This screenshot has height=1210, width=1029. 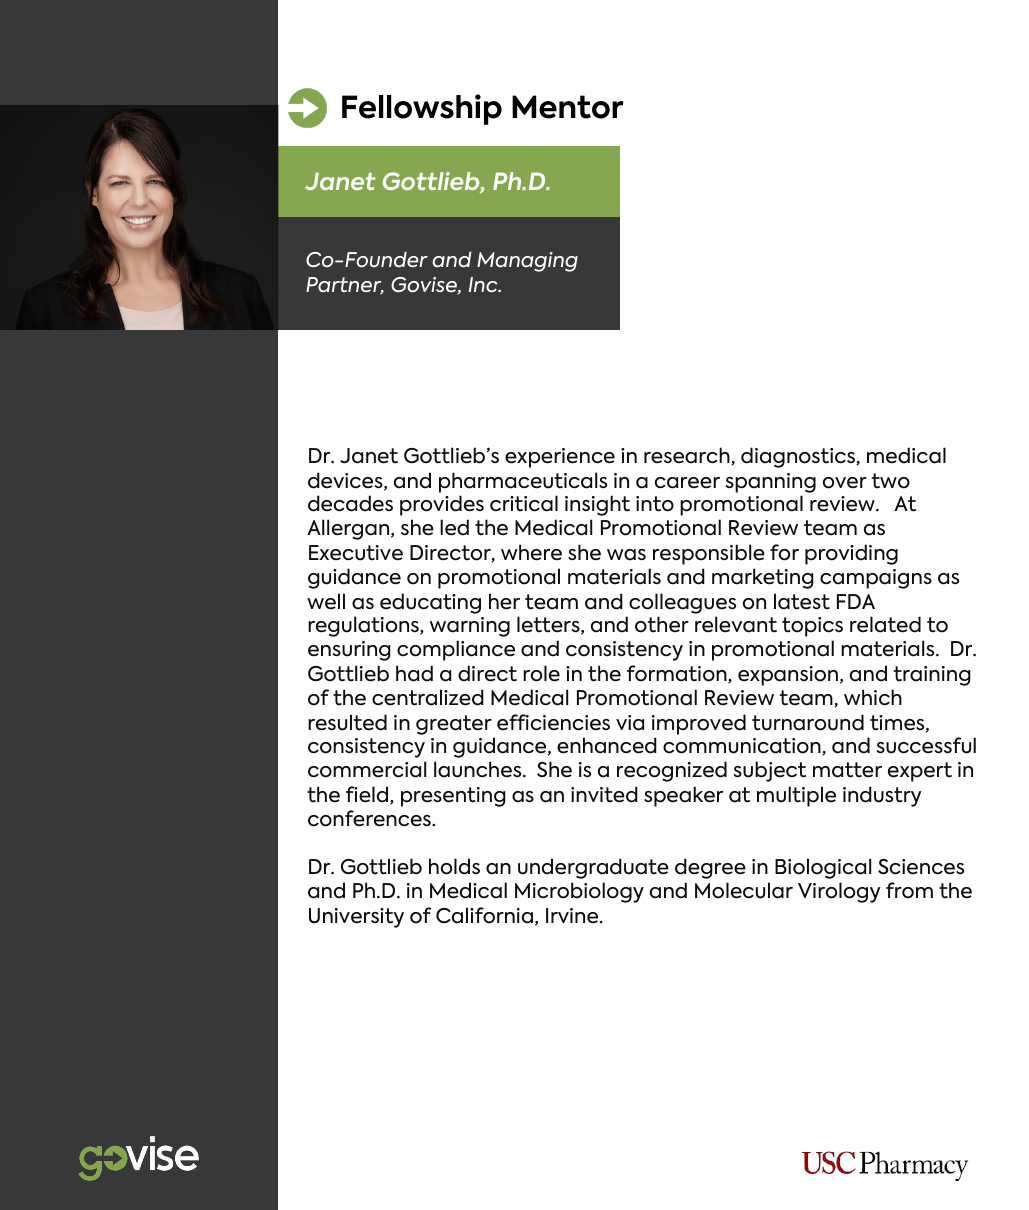 I want to click on University, so click(x=356, y=918).
